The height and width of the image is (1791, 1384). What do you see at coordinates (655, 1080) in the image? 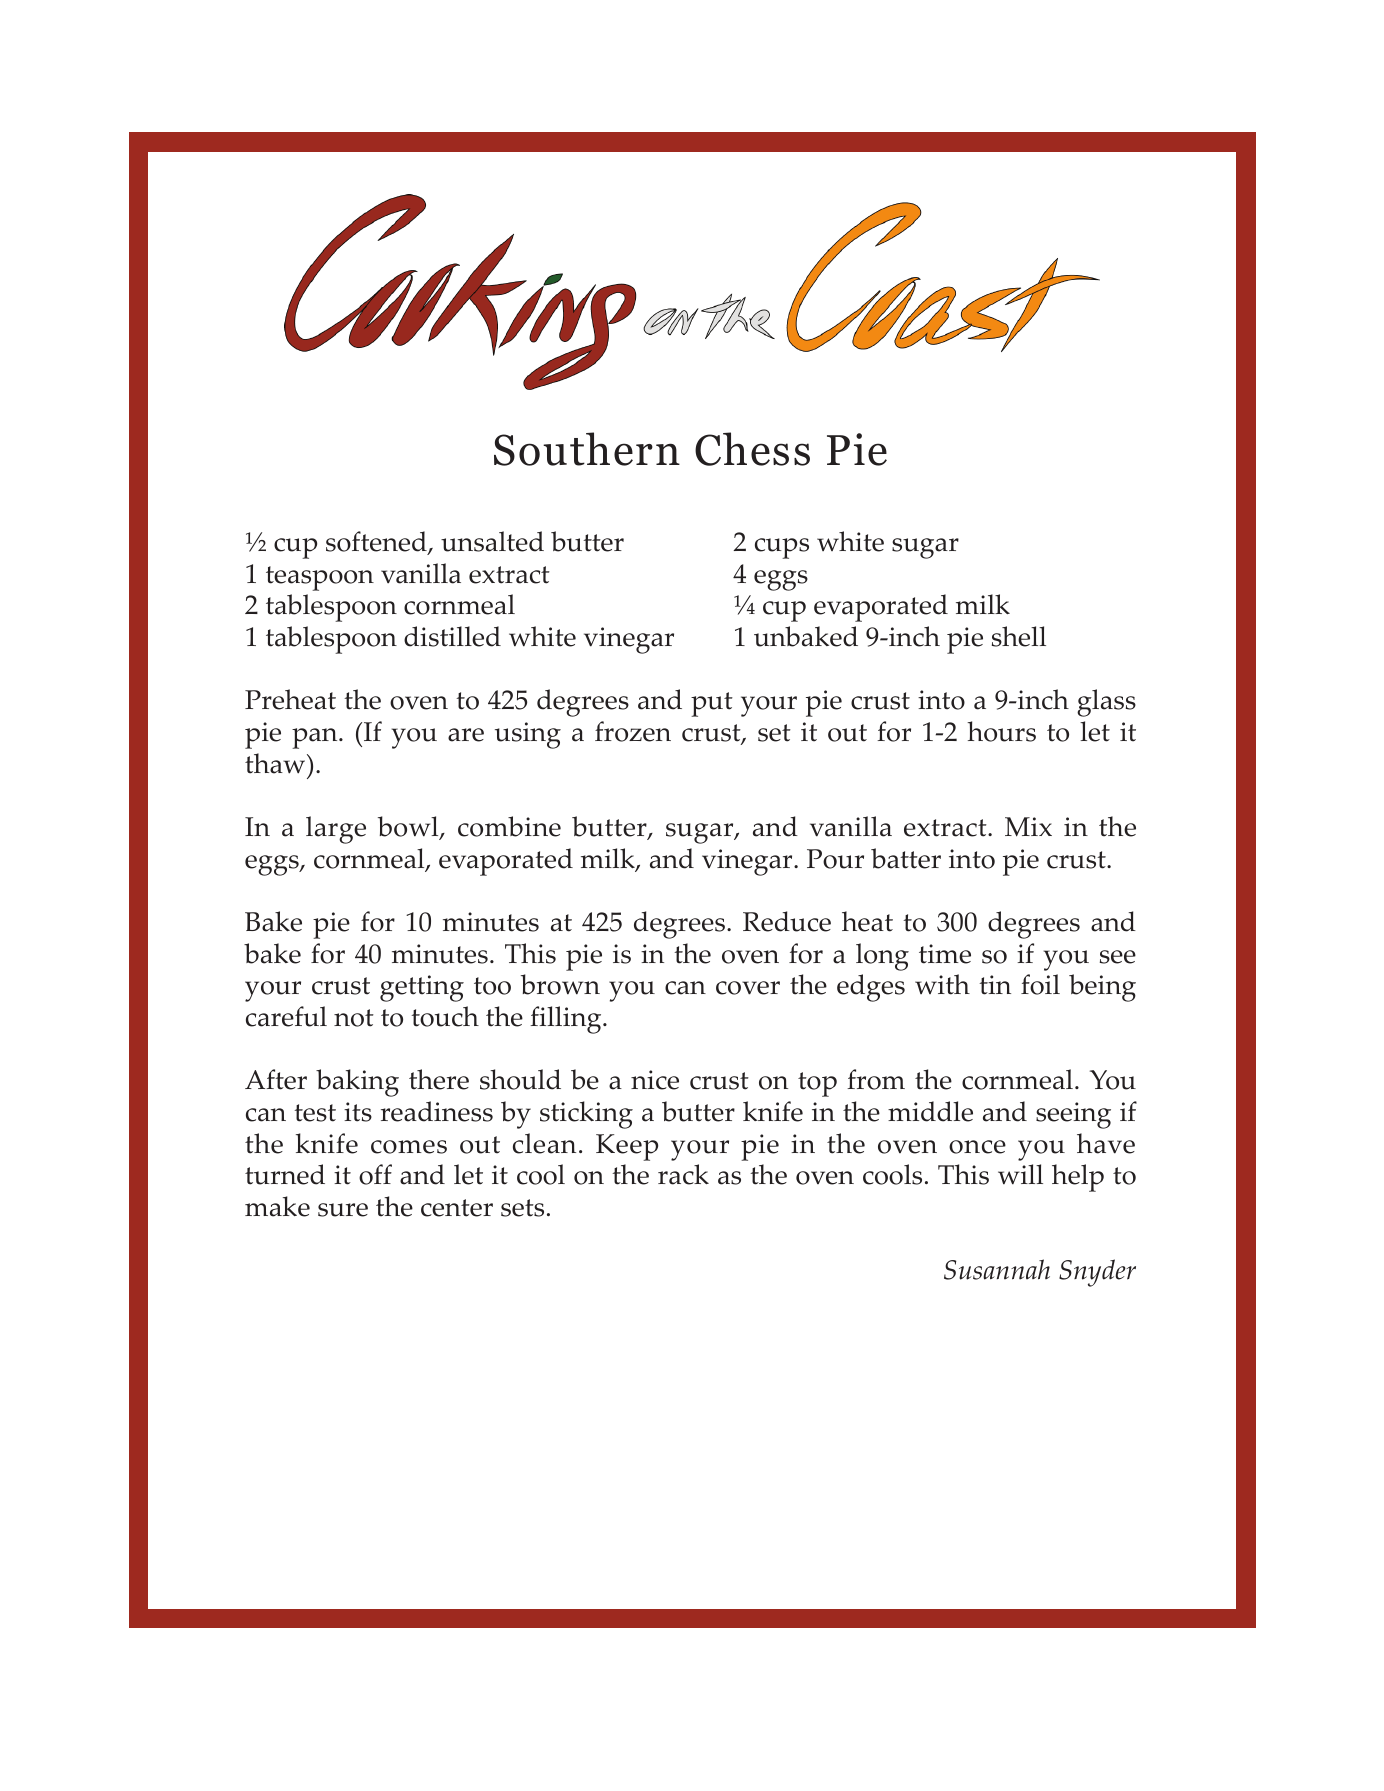
I see `nice` at bounding box center [655, 1080].
